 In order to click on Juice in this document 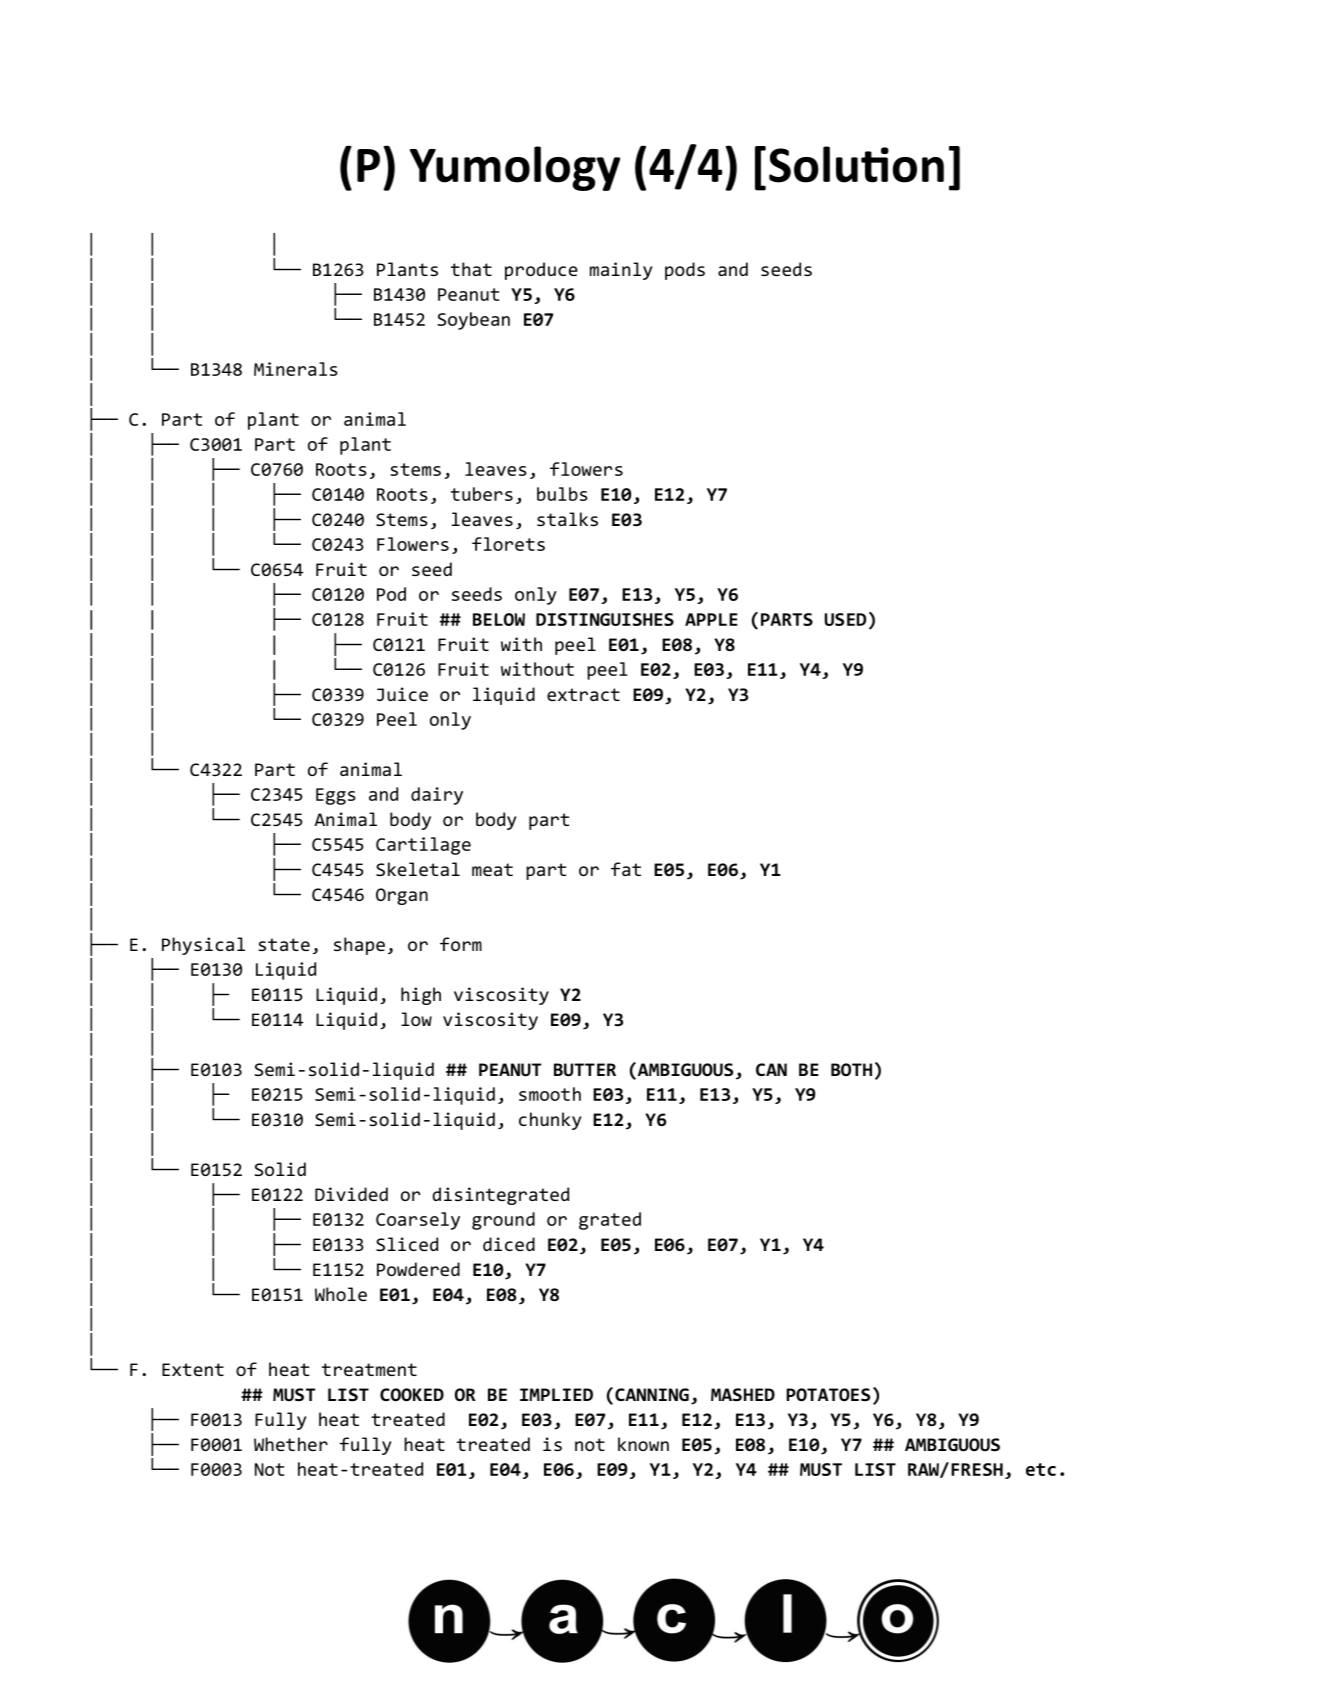, I will do `click(402, 694)`.
